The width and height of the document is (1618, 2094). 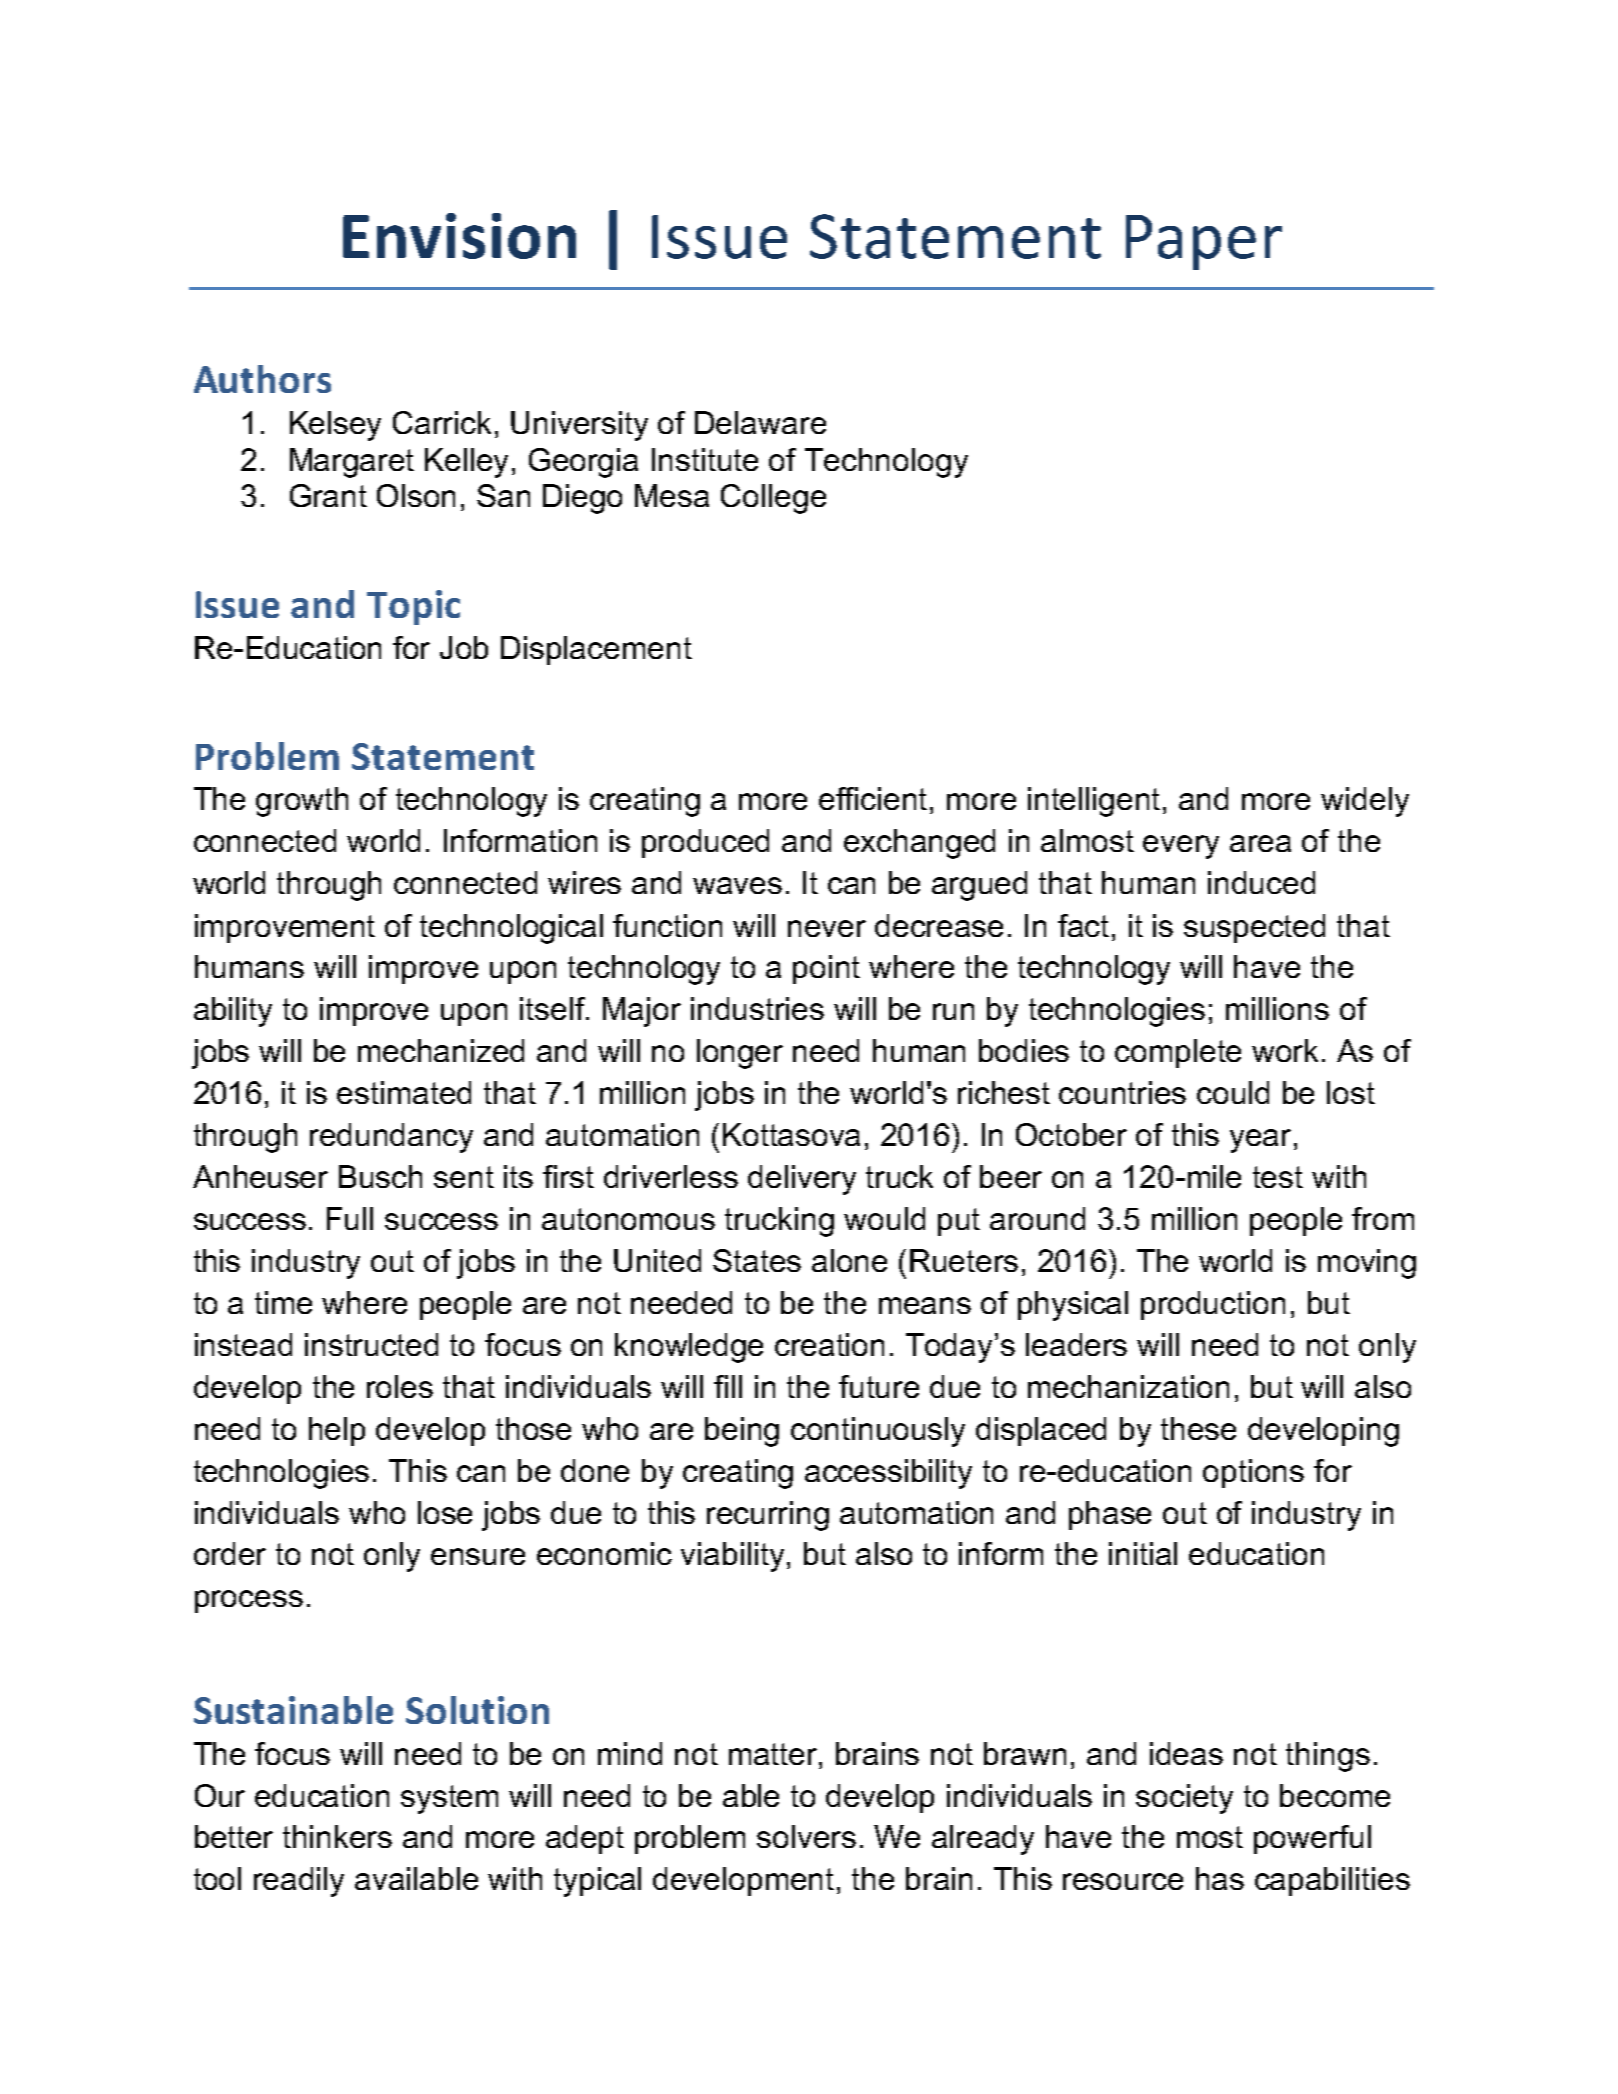 I want to click on Envision, so click(x=459, y=236).
